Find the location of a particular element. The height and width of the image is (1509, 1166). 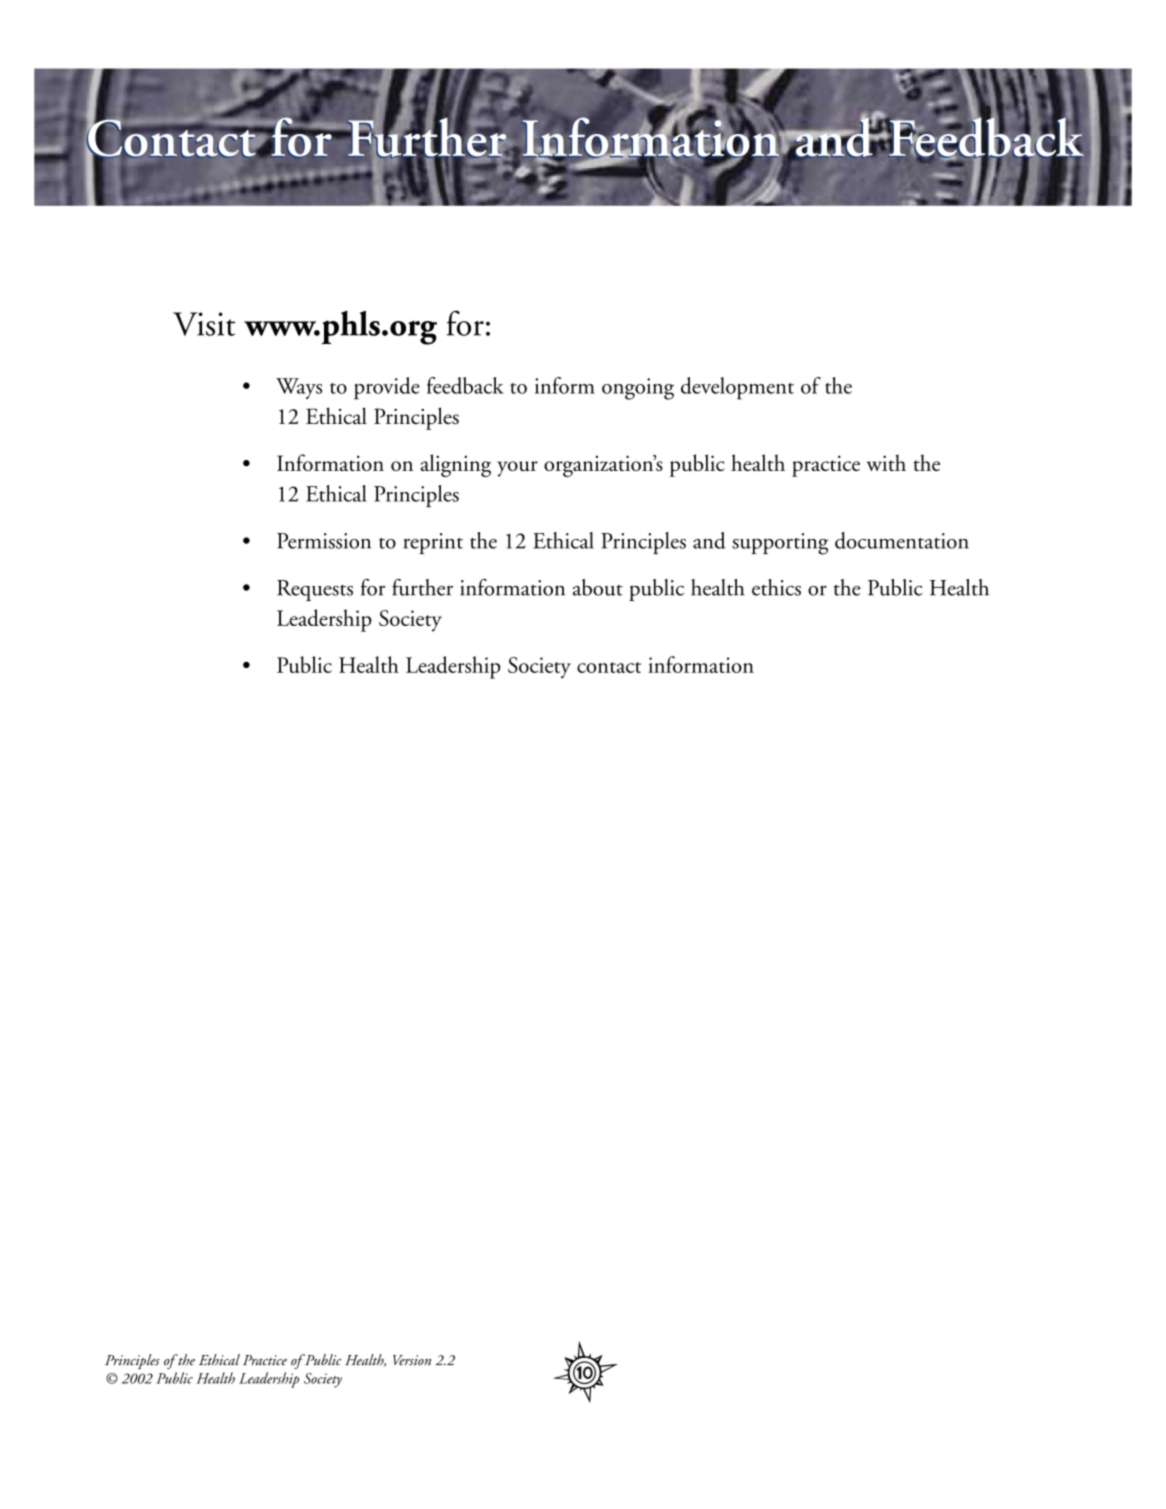

Version is located at coordinates (412, 1360).
